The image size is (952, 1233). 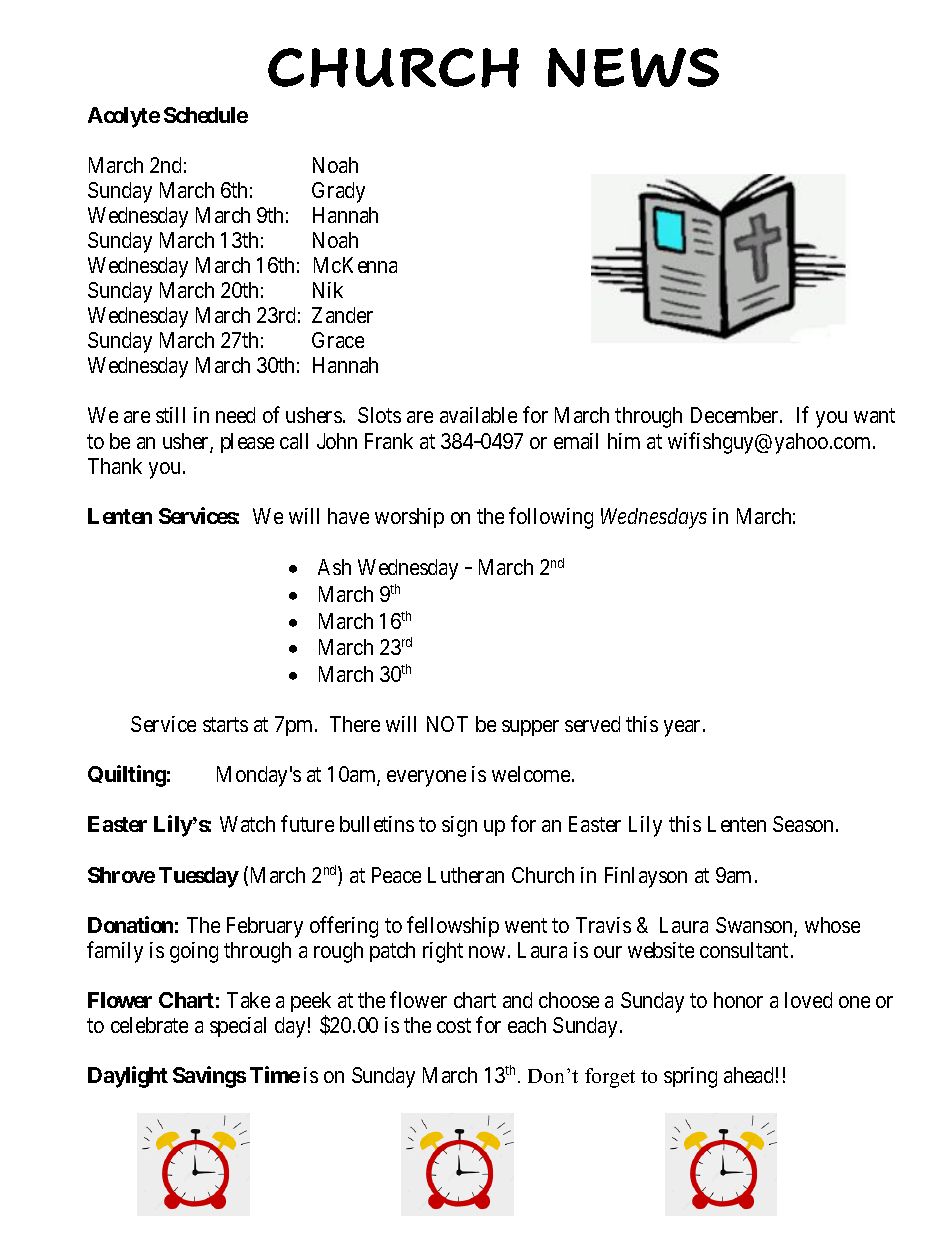 I want to click on Watch, so click(x=247, y=824).
